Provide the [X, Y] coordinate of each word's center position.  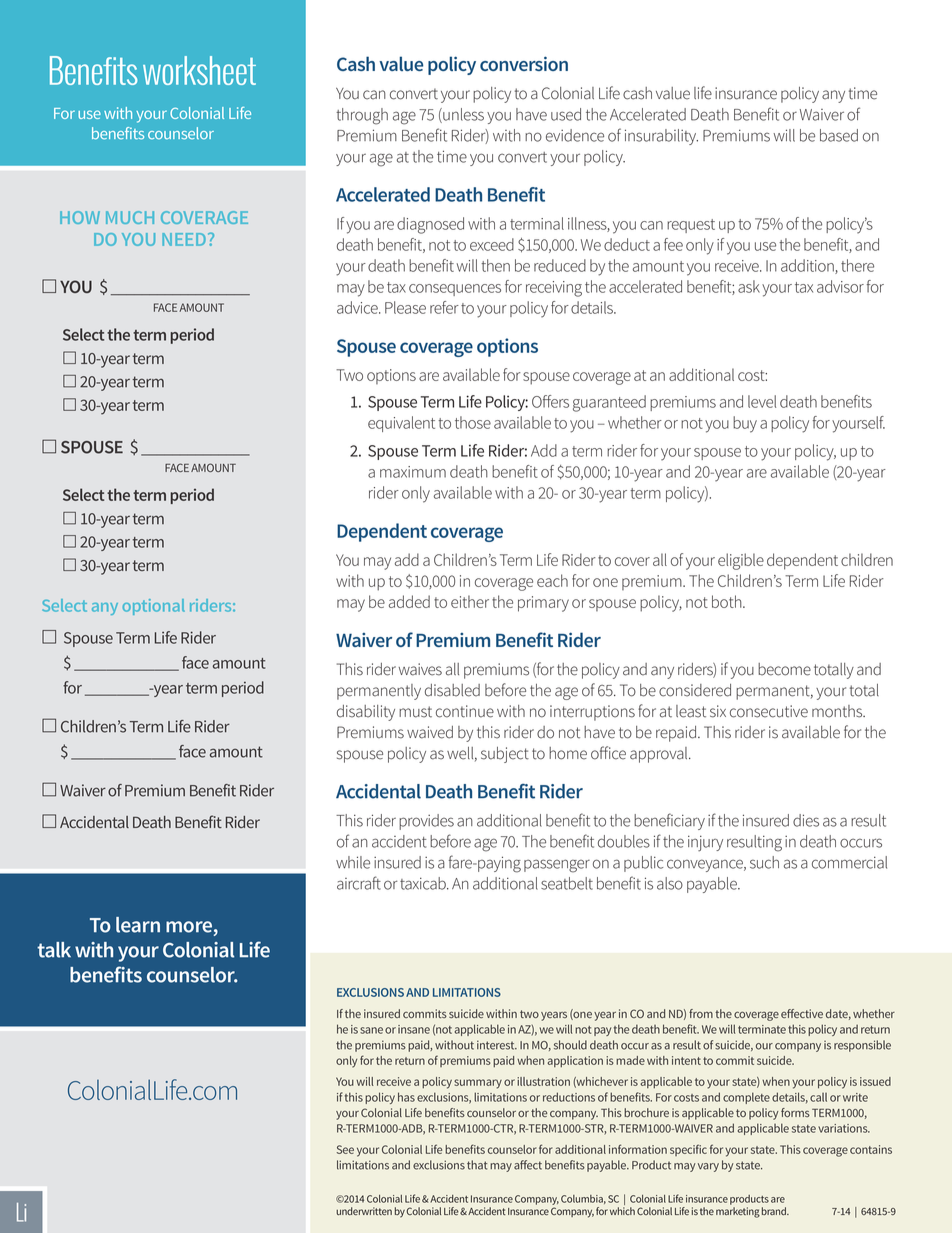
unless [462, 115]
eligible [741, 561]
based [839, 135]
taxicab [424, 883]
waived [430, 732]
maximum [413, 472]
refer [444, 307]
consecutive [769, 711]
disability [366, 713]
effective [802, 1013]
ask [749, 286]
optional [154, 607]
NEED [185, 239]
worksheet [199, 70]
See [345, 1149]
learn [138, 925]
